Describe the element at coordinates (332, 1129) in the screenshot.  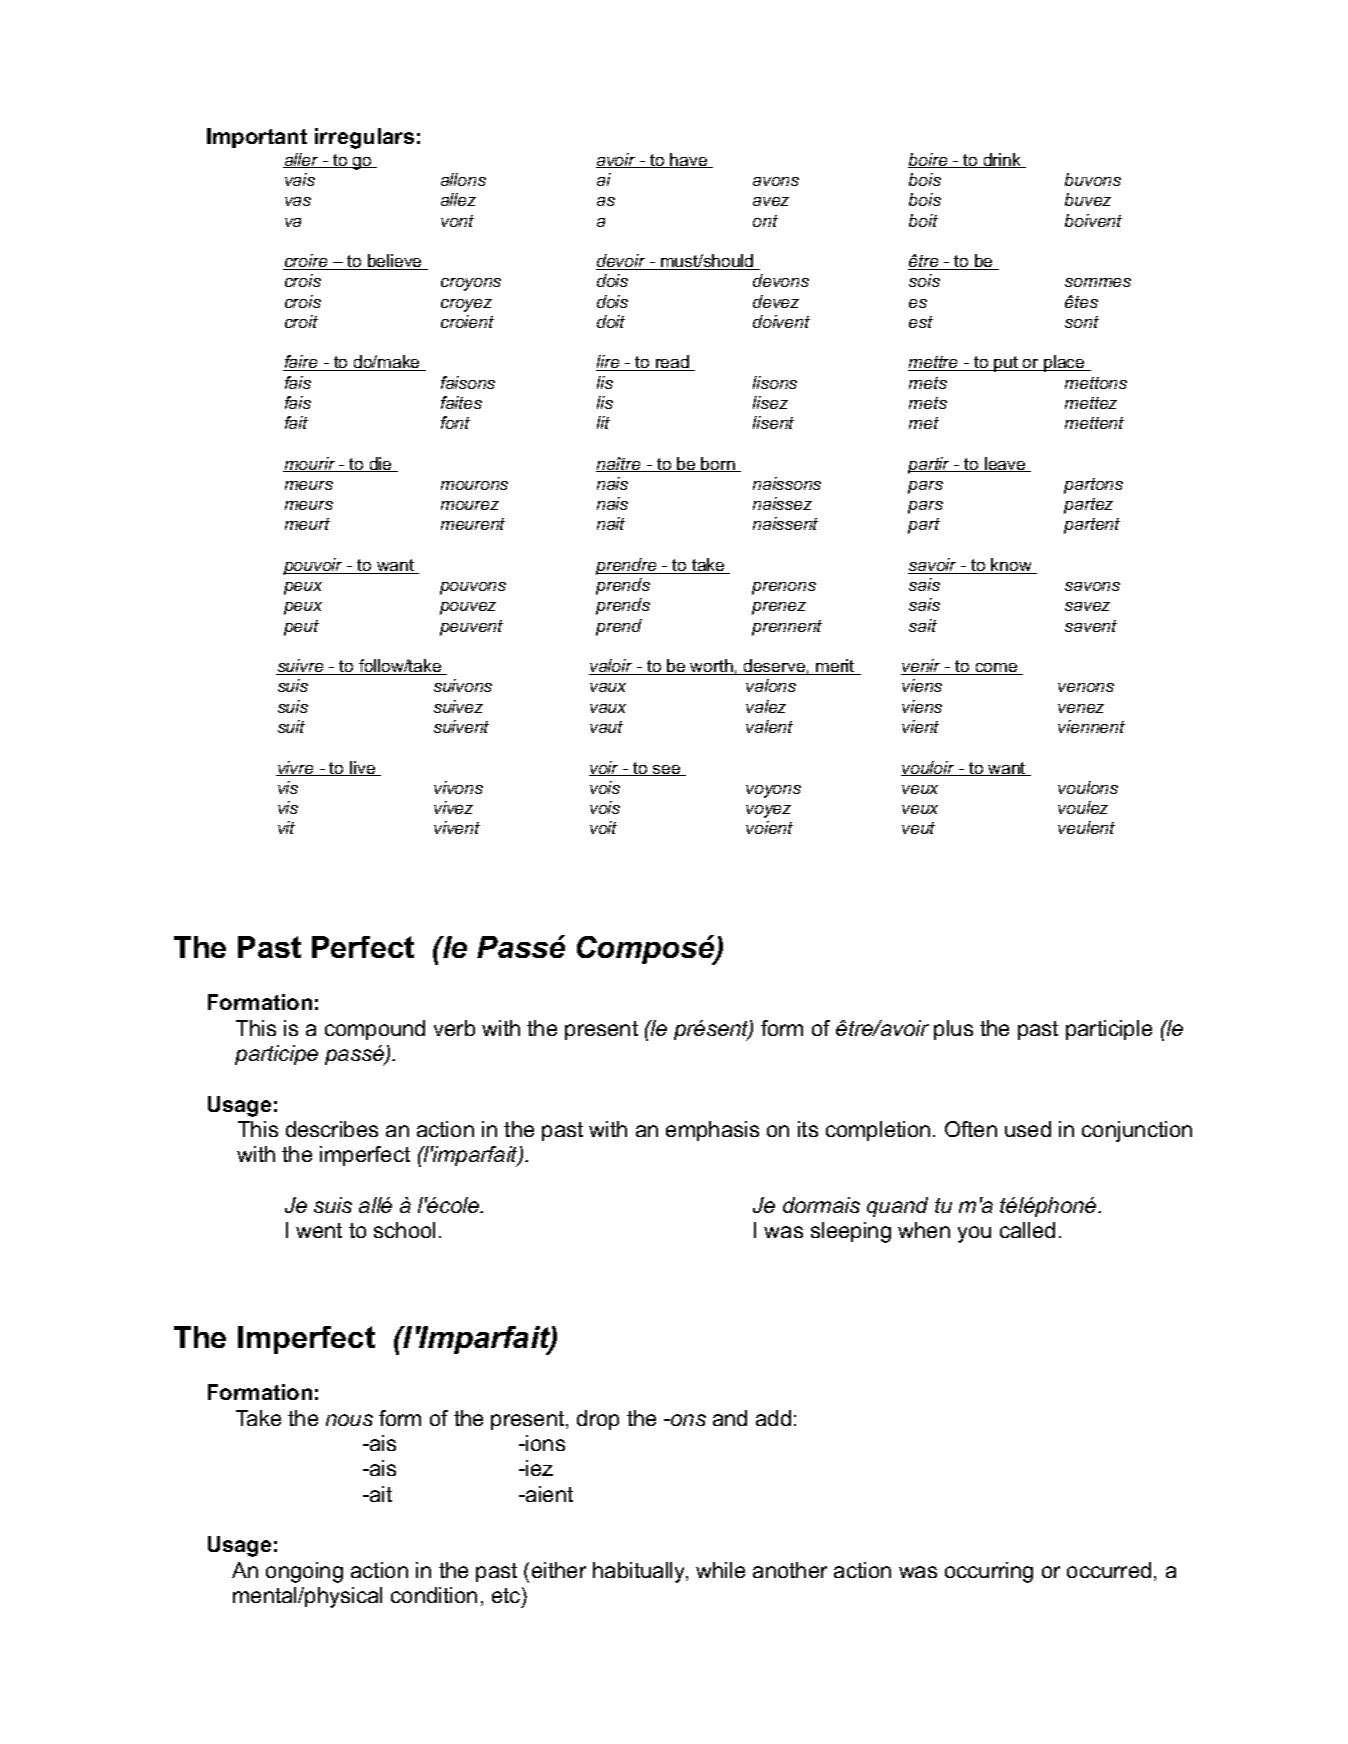
I see `describes` at that location.
